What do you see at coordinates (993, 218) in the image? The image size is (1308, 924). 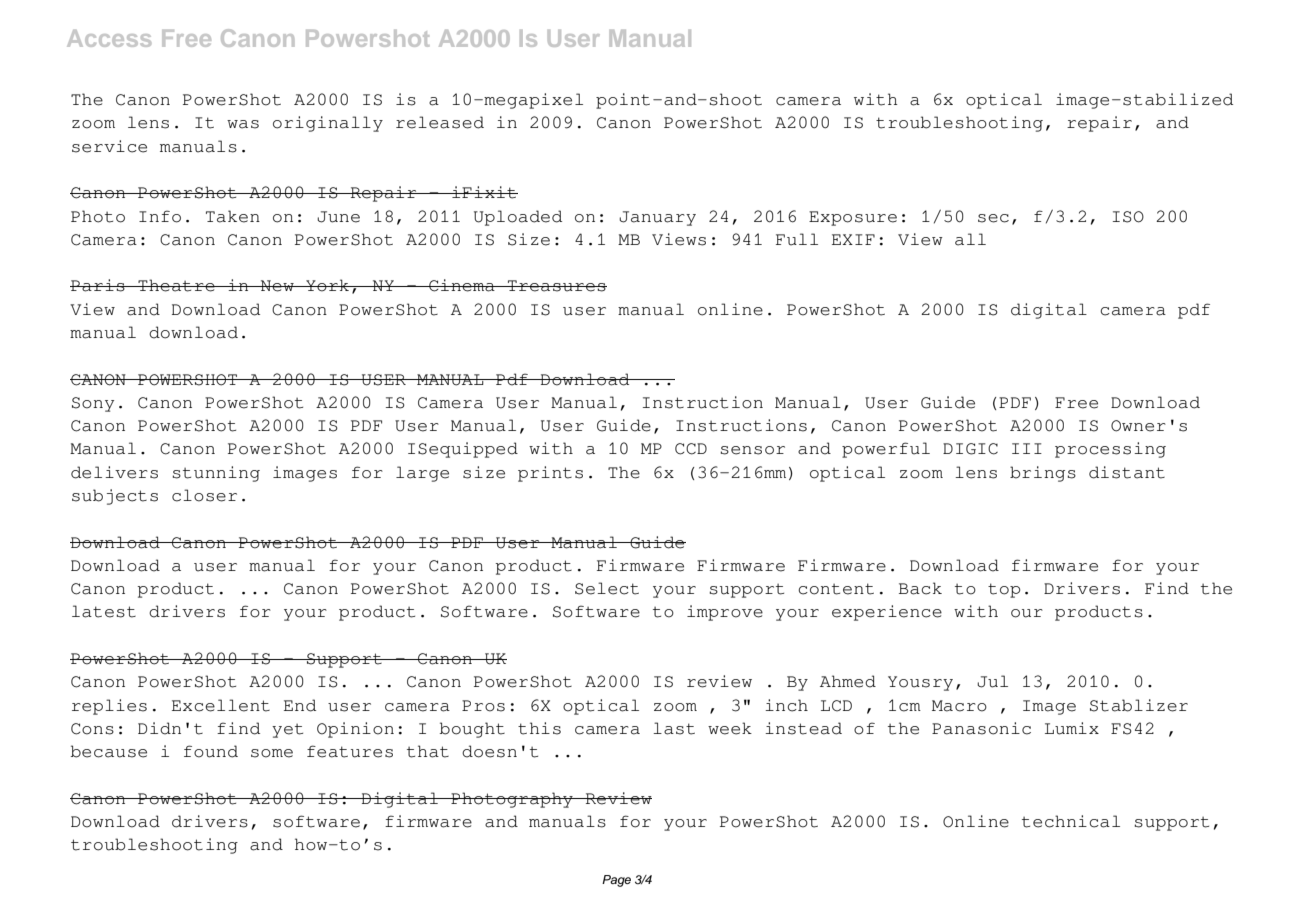 I see `sec` at bounding box center [993, 218].
